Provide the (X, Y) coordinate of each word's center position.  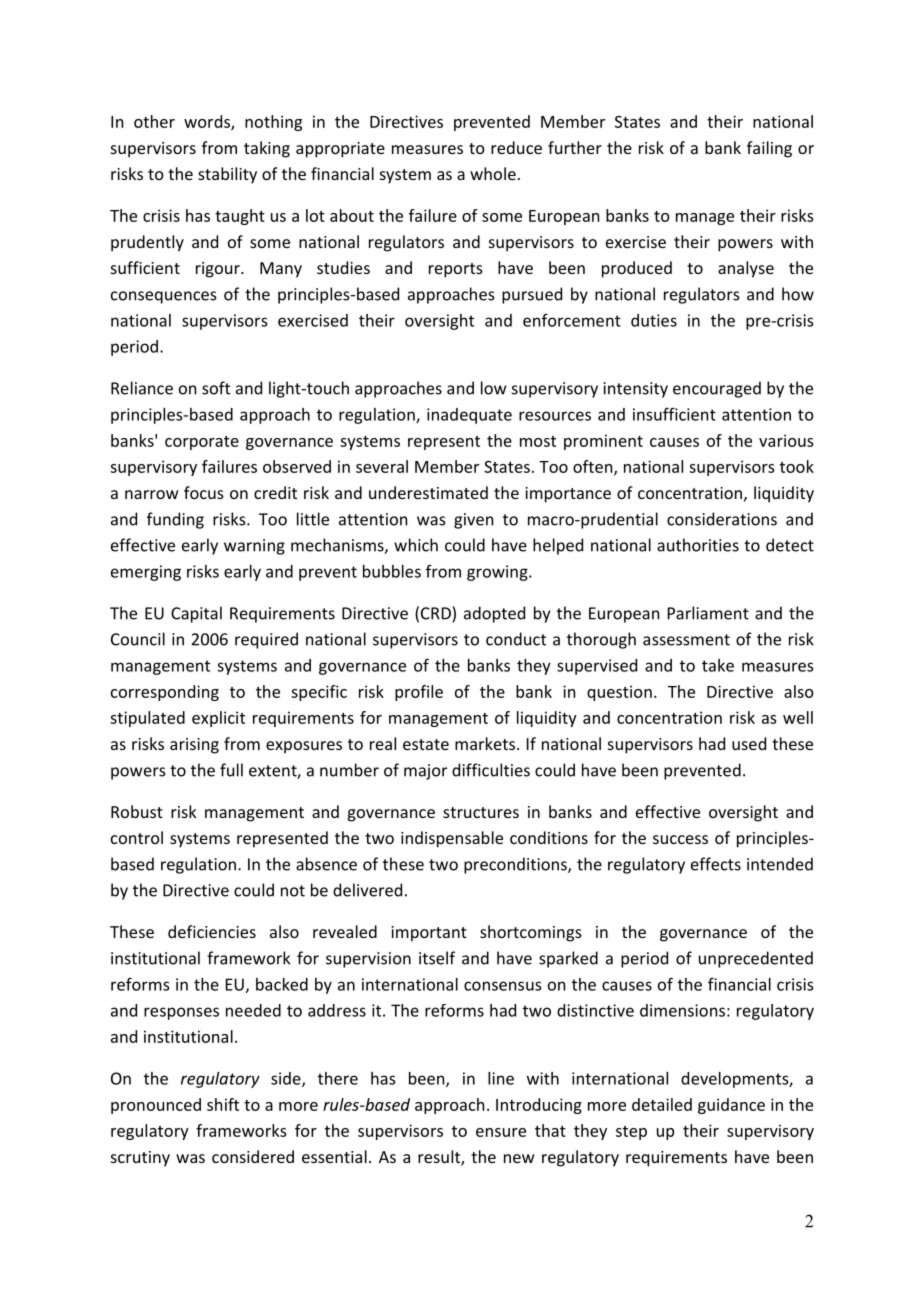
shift (223, 1104)
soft (216, 388)
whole (493, 173)
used (749, 743)
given (473, 521)
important (429, 934)
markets (486, 743)
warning (254, 547)
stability (227, 175)
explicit (218, 719)
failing (769, 149)
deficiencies (212, 931)
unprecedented (756, 959)
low (493, 388)
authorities (698, 545)
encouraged (717, 389)
